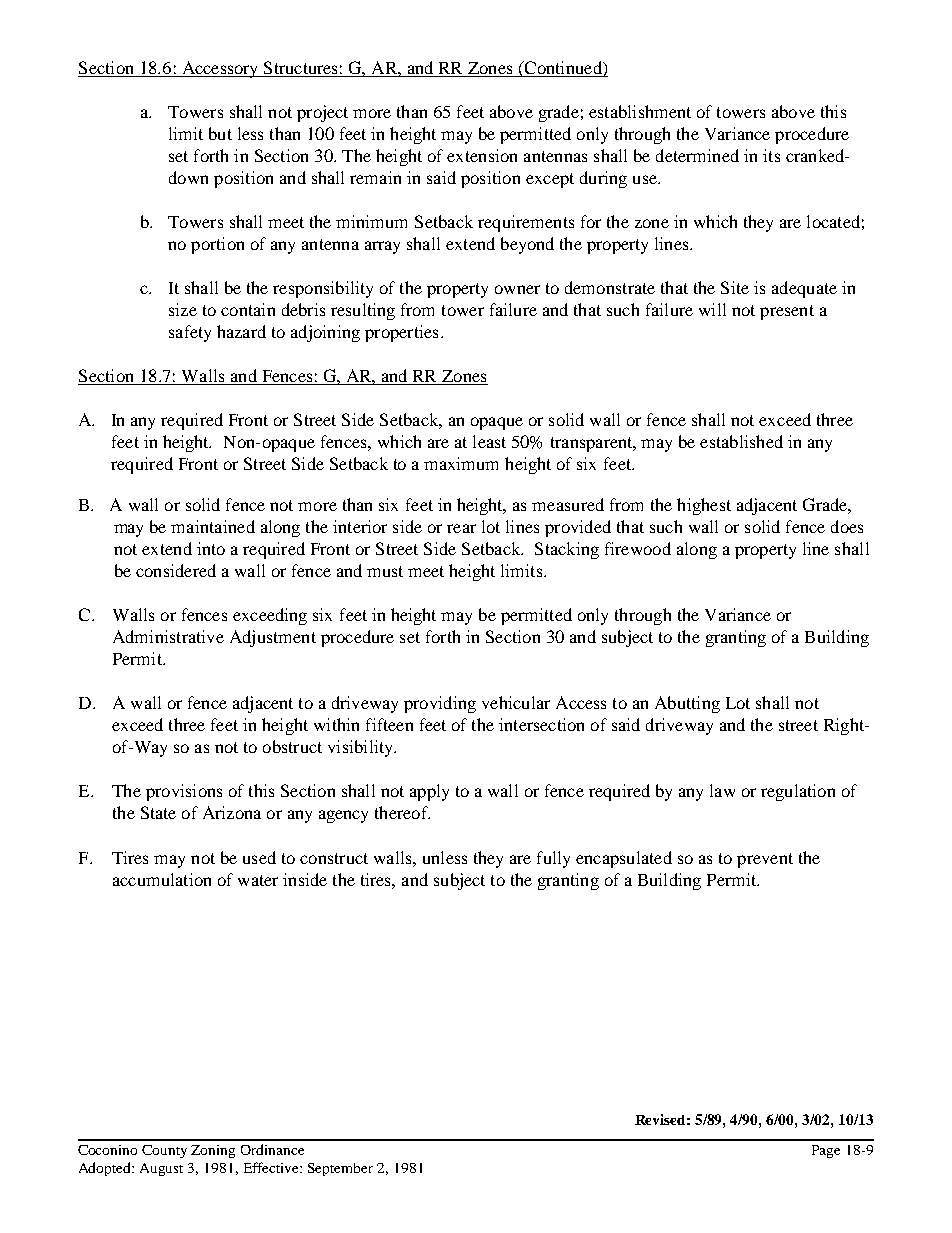  I want to click on vehicular, so click(516, 702).
